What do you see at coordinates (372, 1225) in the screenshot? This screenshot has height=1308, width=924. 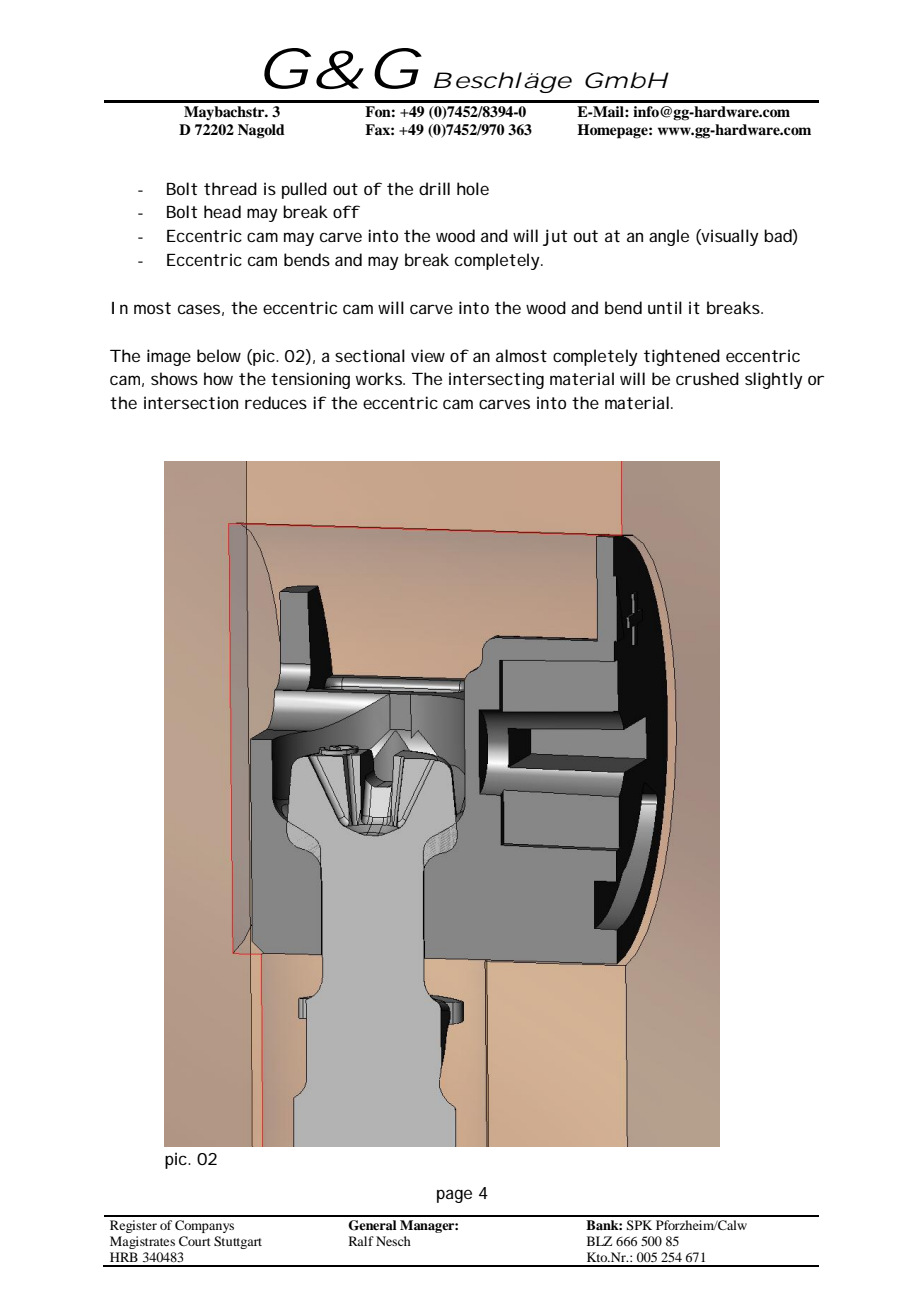 I see `General` at bounding box center [372, 1225].
